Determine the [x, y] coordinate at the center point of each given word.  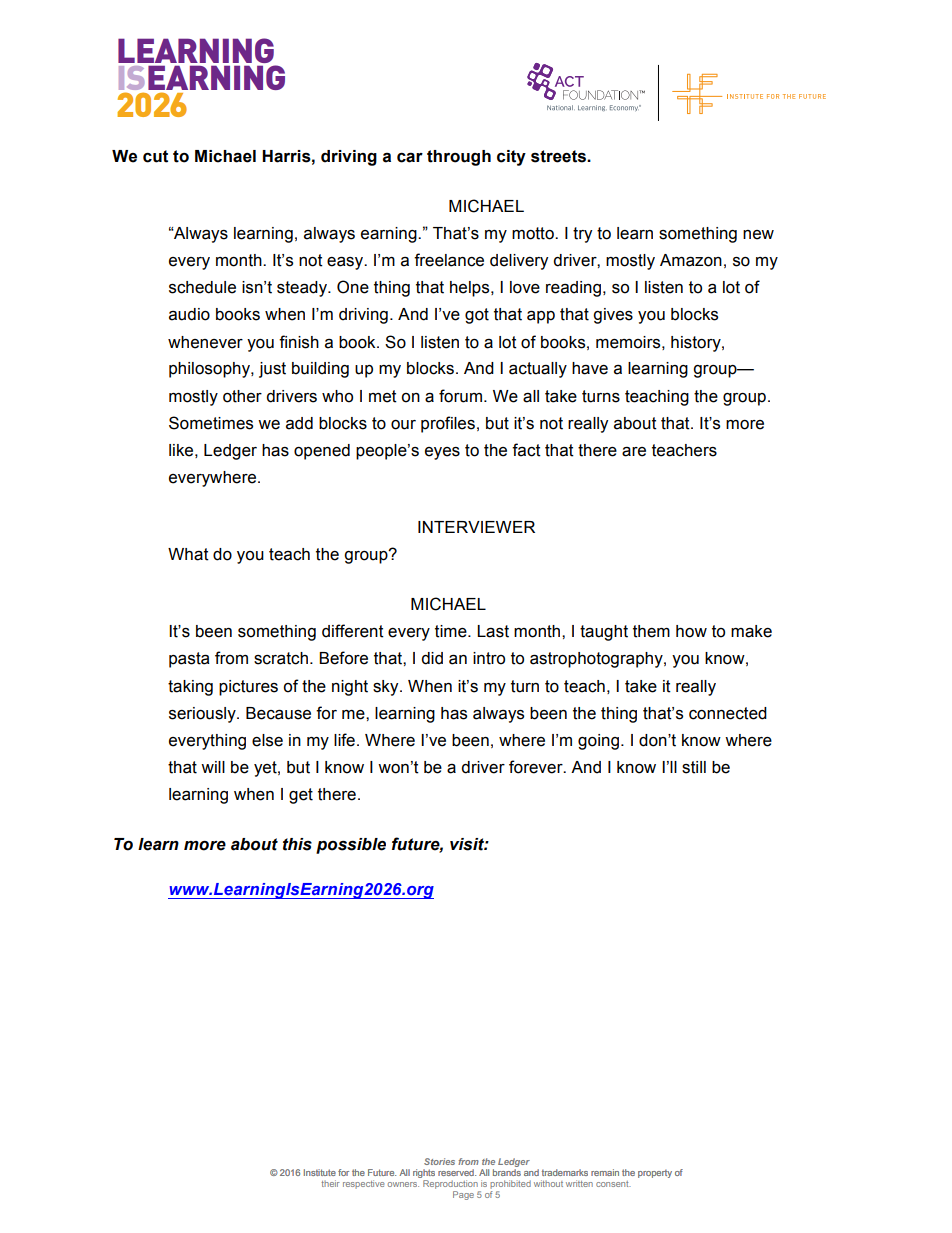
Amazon [691, 260]
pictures [248, 688]
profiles [448, 424]
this [297, 844]
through [459, 158]
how [691, 631]
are [634, 452]
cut [155, 156]
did [432, 658]
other [242, 396]
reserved [457, 1172]
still [694, 767]
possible [351, 846]
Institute [320, 1172]
